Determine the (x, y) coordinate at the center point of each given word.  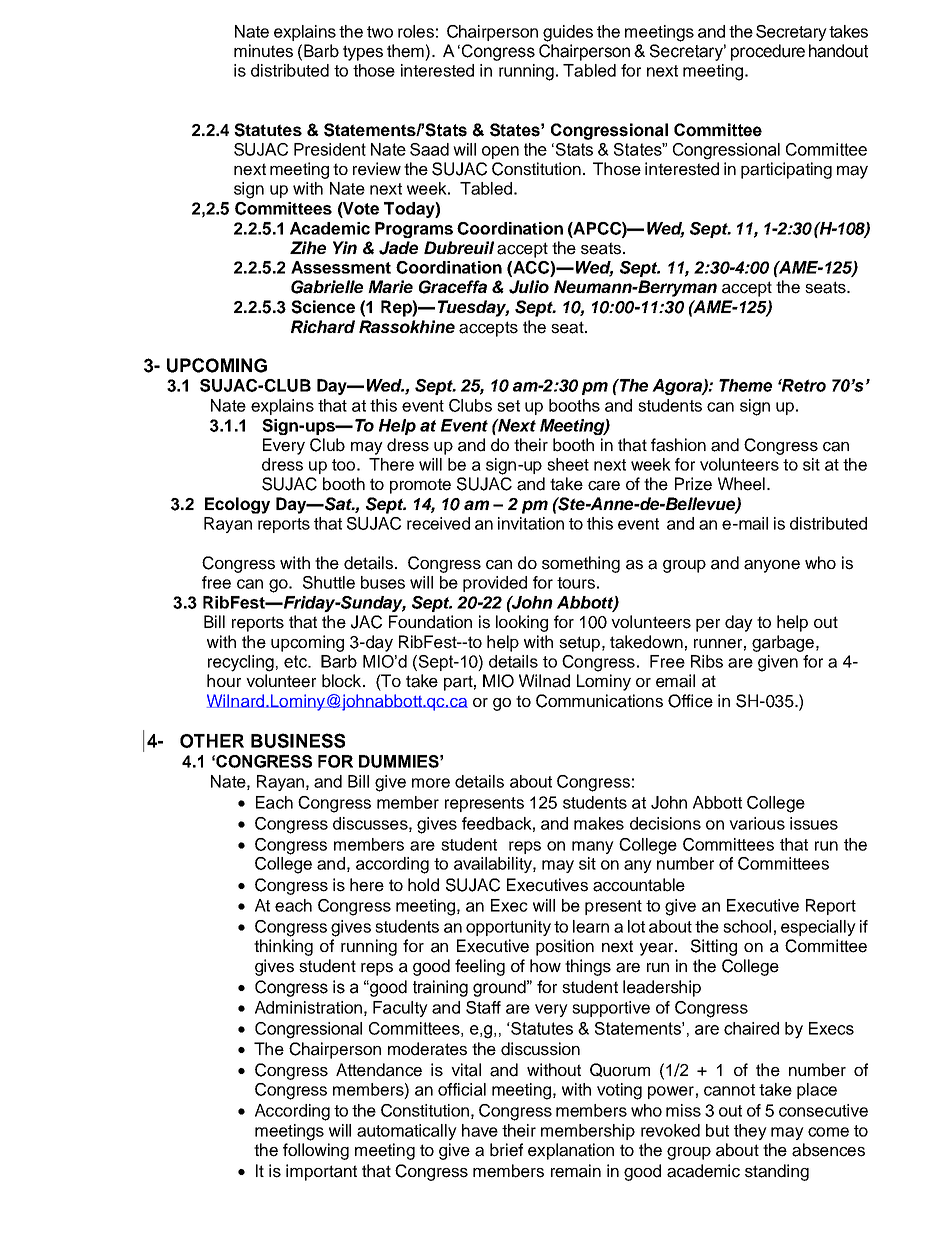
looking (522, 623)
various (757, 823)
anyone (772, 566)
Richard (323, 326)
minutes (263, 51)
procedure (768, 52)
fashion (678, 445)
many (593, 847)
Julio (529, 287)
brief (506, 1150)
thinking (283, 947)
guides (568, 33)
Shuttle (329, 582)
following (316, 1151)
